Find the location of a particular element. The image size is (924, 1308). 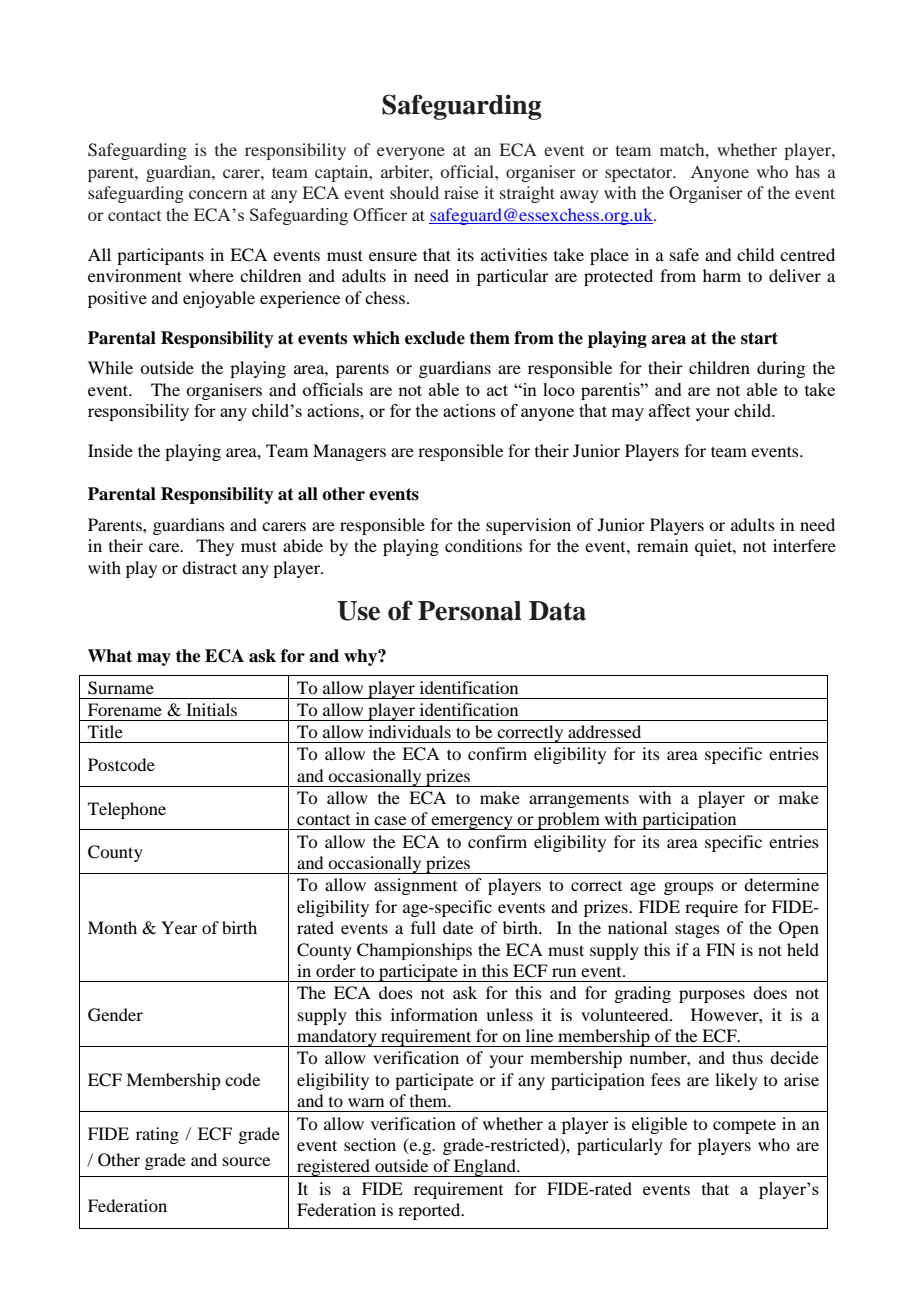

They is located at coordinates (215, 547).
